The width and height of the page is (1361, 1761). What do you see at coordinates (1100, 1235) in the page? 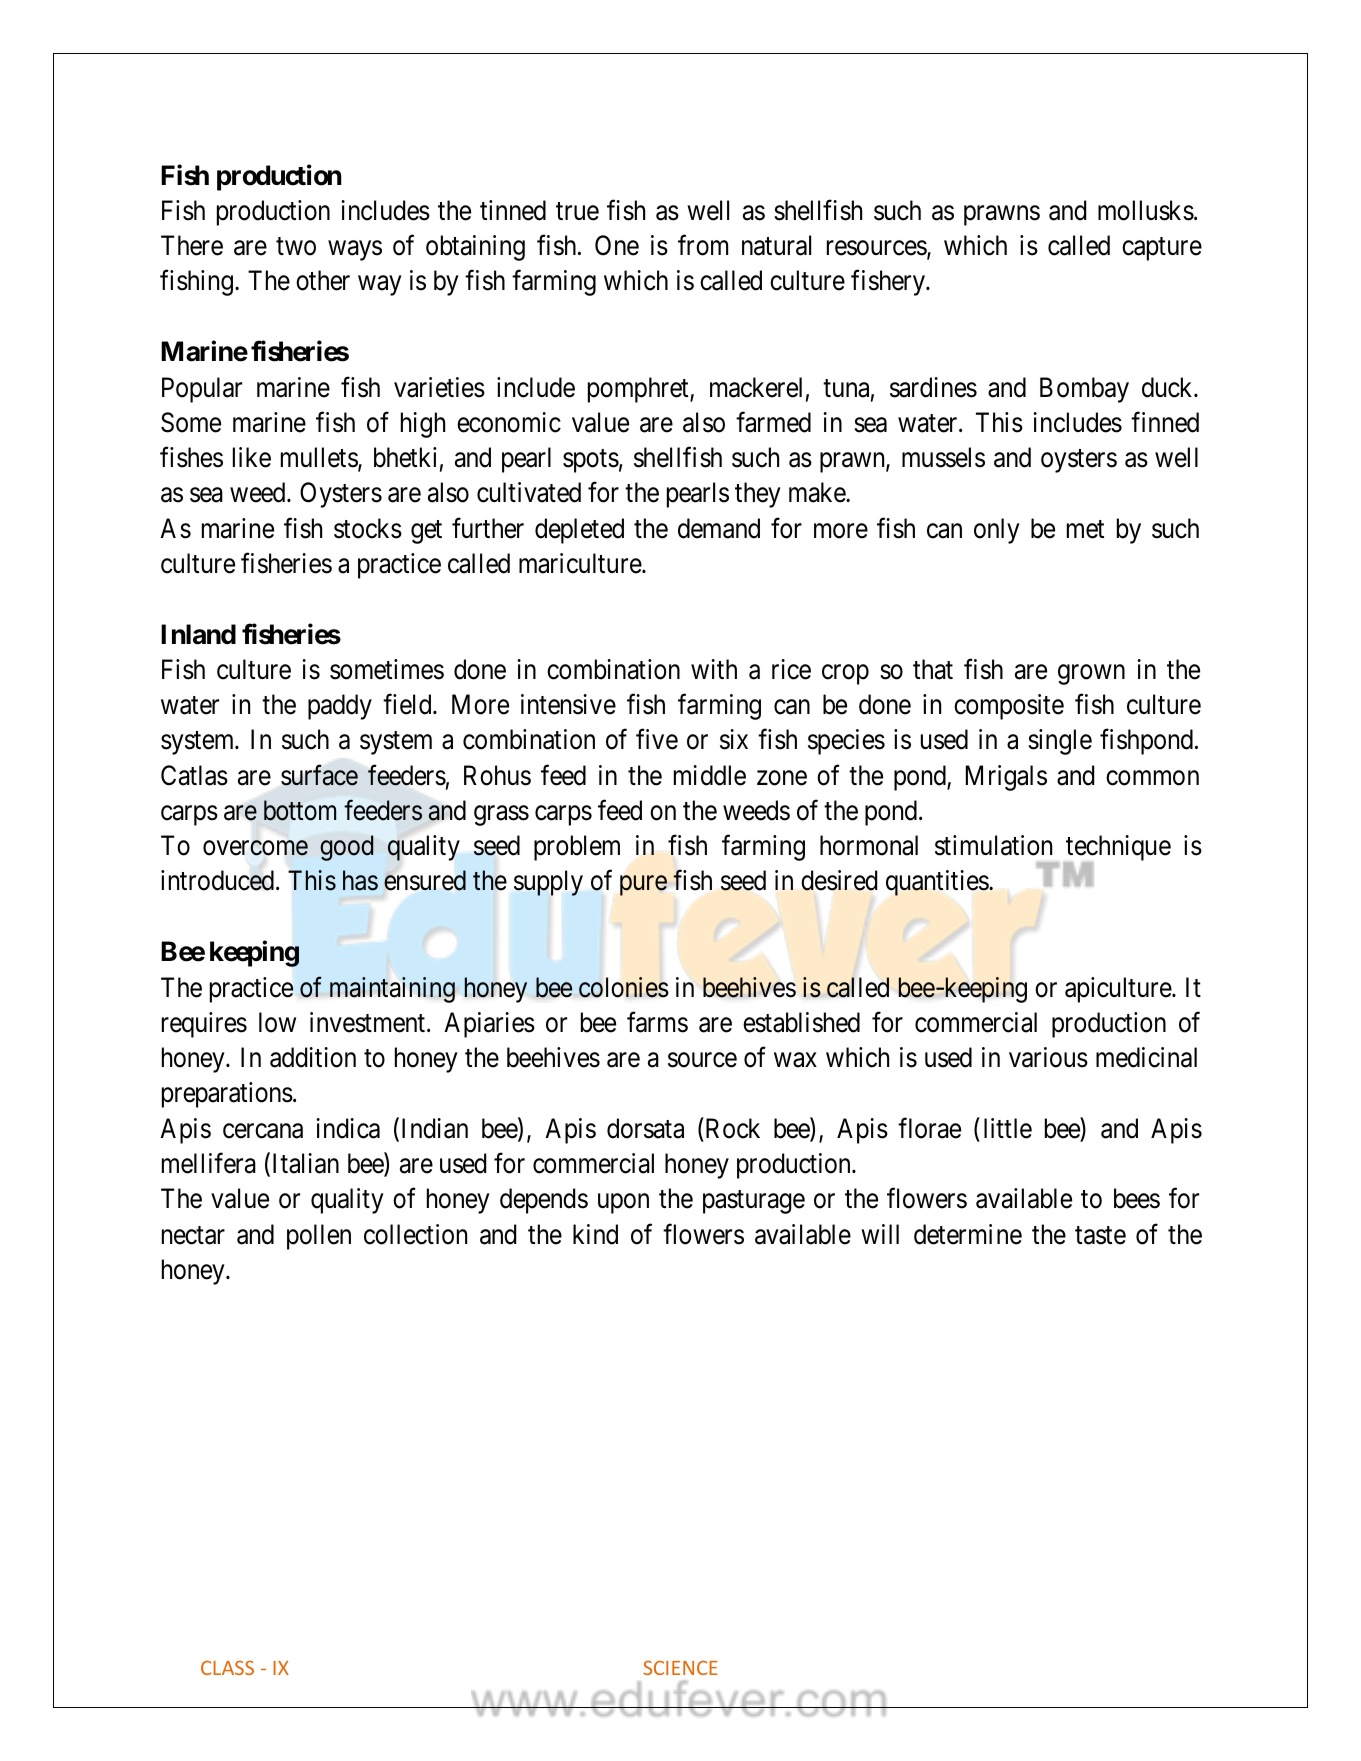
I see `taste` at bounding box center [1100, 1235].
